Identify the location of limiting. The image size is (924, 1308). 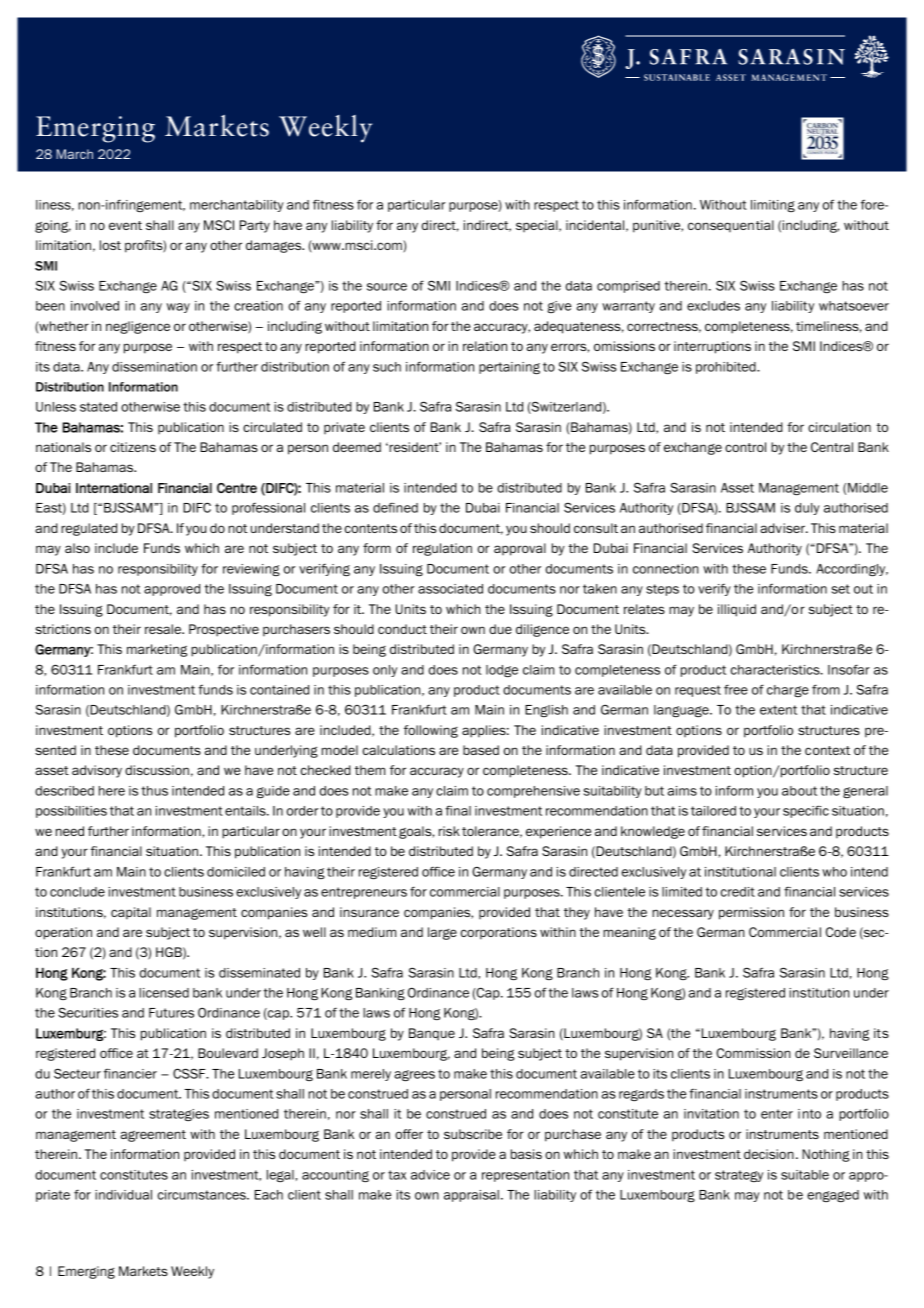
(773, 206).
